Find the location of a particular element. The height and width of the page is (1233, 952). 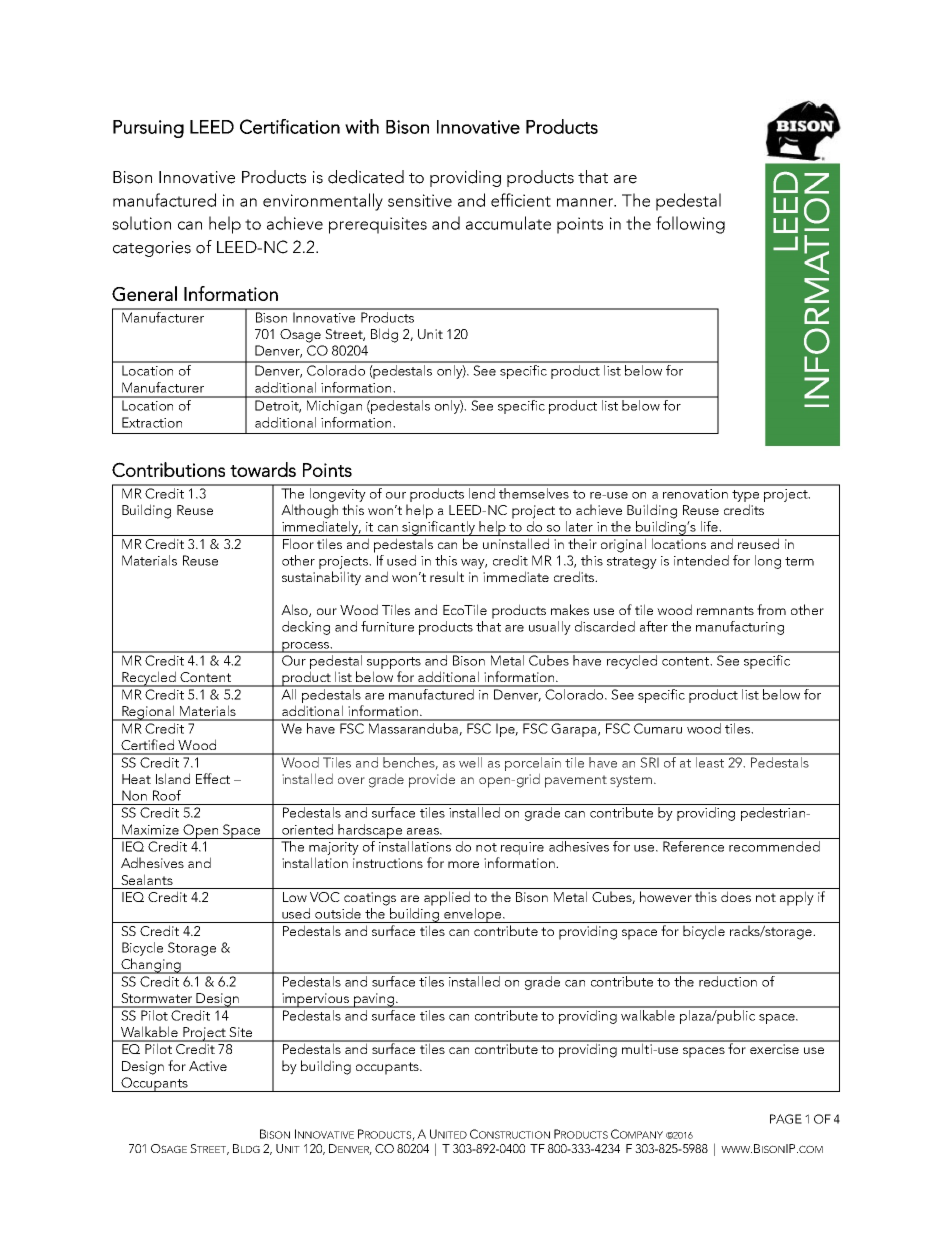

PAGE is located at coordinates (786, 1119).
